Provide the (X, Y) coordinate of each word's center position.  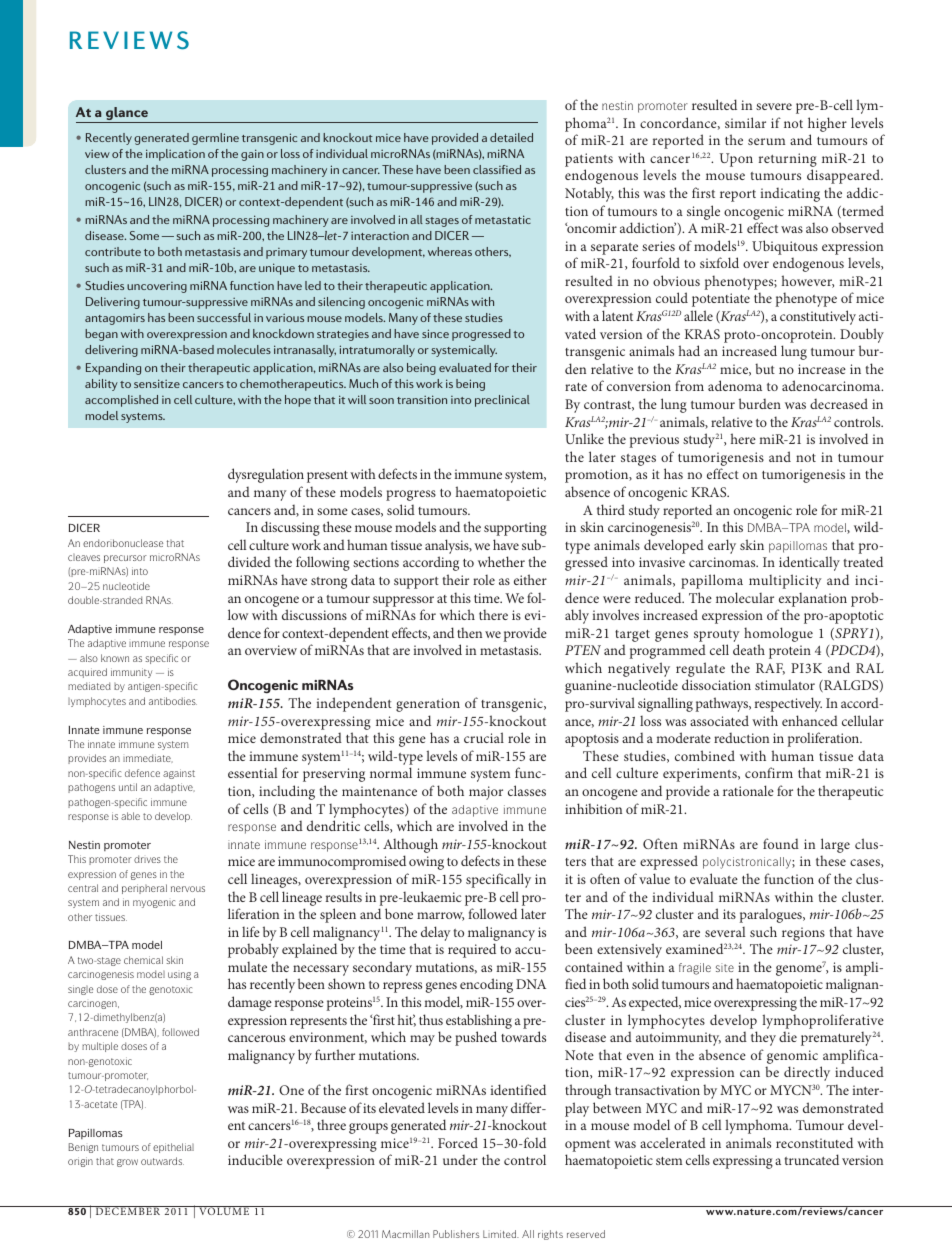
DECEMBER (128, 1210)
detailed (511, 137)
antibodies (173, 701)
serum (766, 141)
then (469, 632)
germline (215, 139)
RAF (770, 669)
